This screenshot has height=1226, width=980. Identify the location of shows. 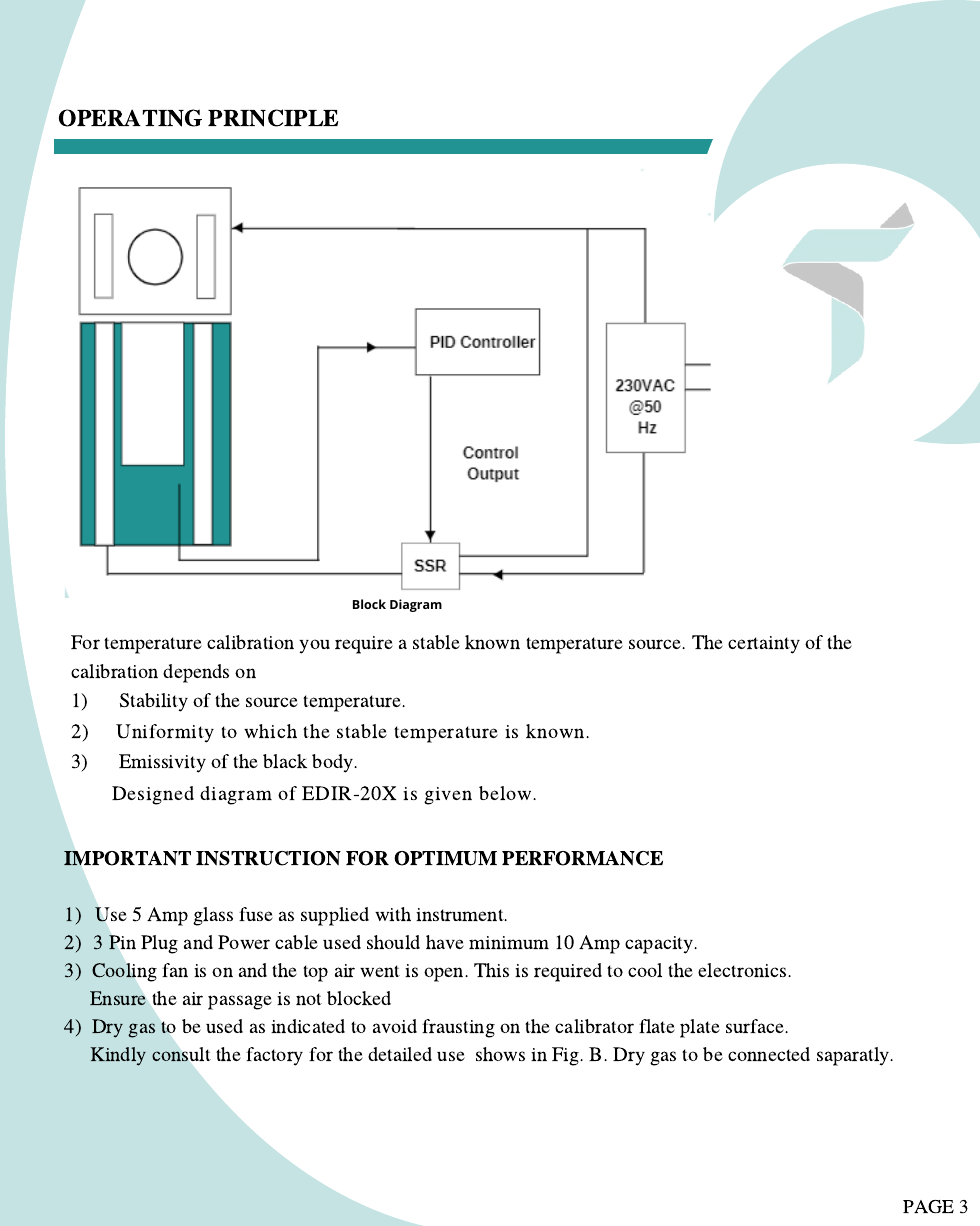
(500, 1054).
